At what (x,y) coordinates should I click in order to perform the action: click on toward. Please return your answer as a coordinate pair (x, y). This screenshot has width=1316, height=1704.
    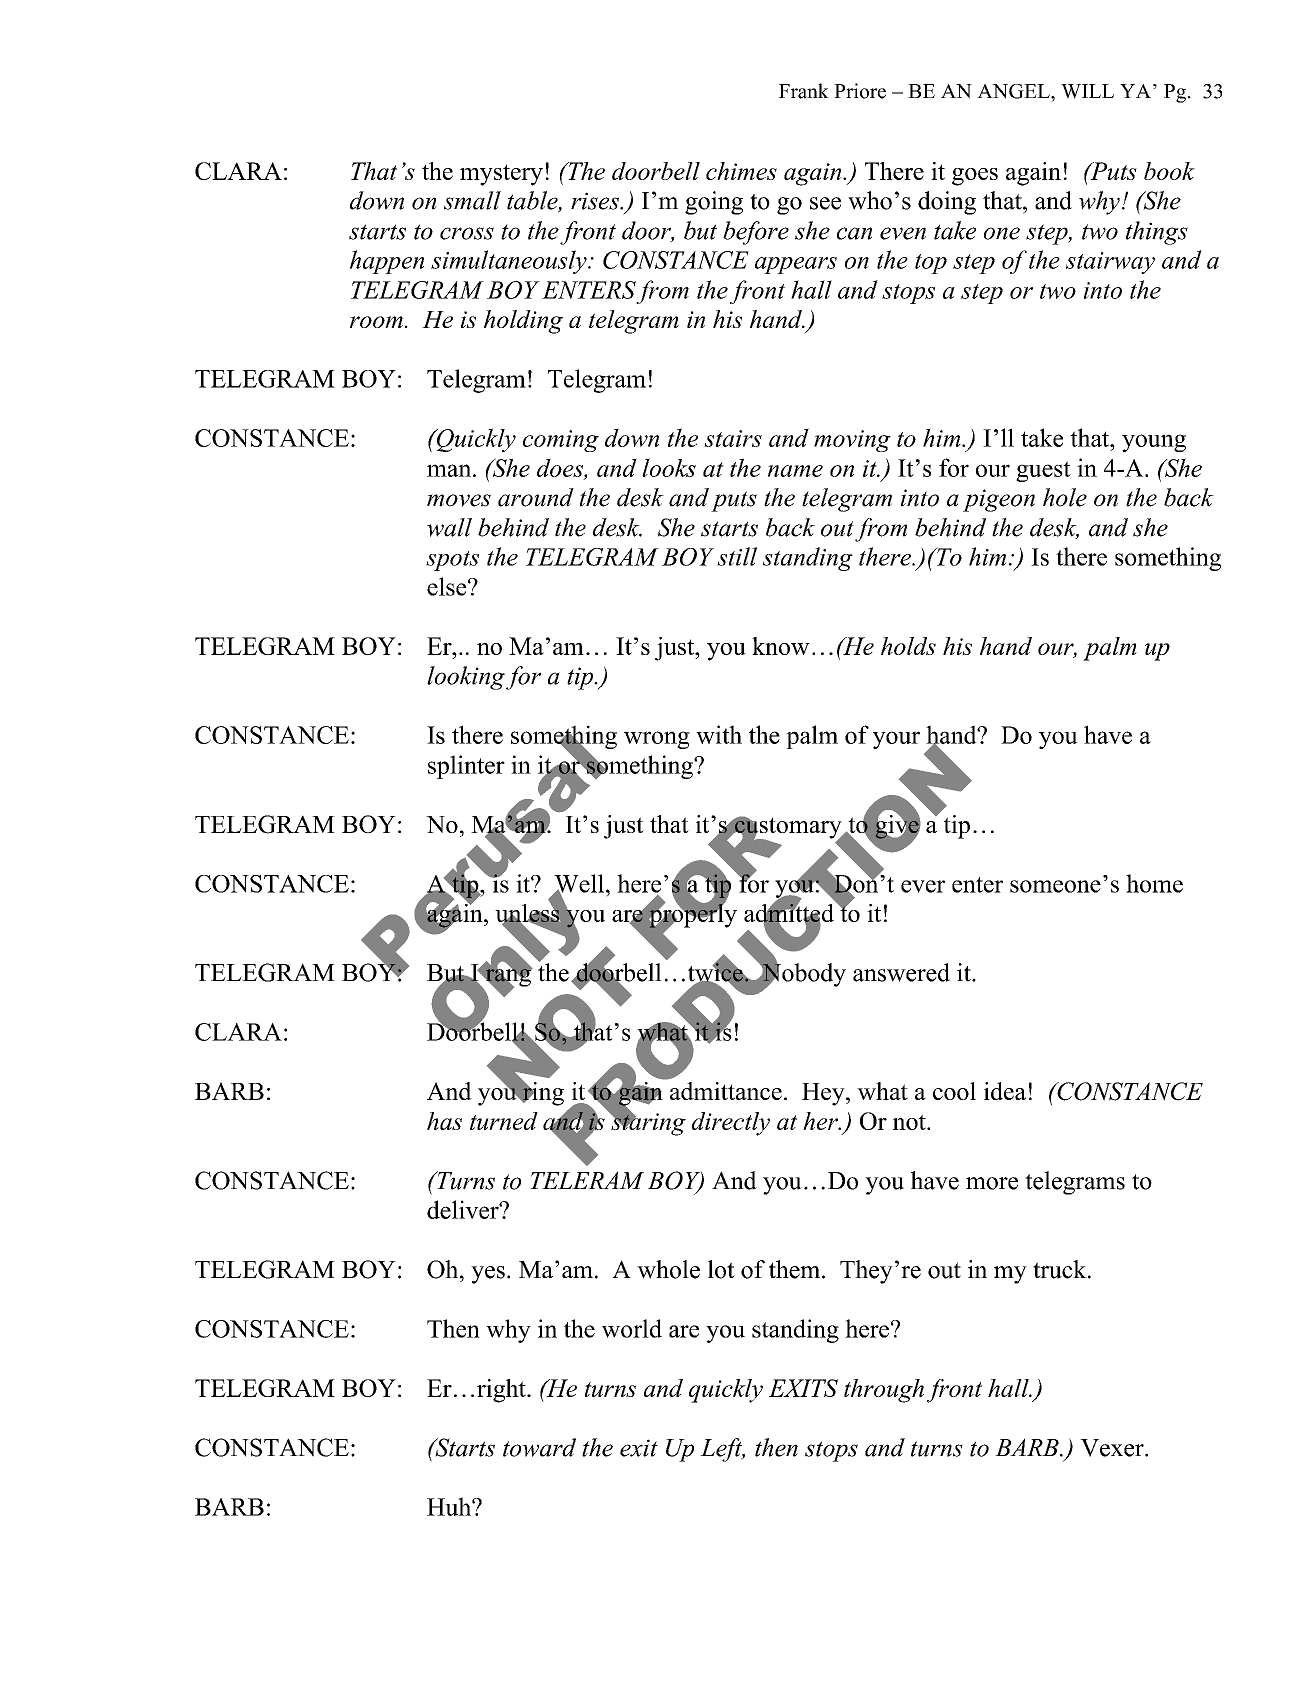
    Looking at the image, I should click on (539, 1447).
